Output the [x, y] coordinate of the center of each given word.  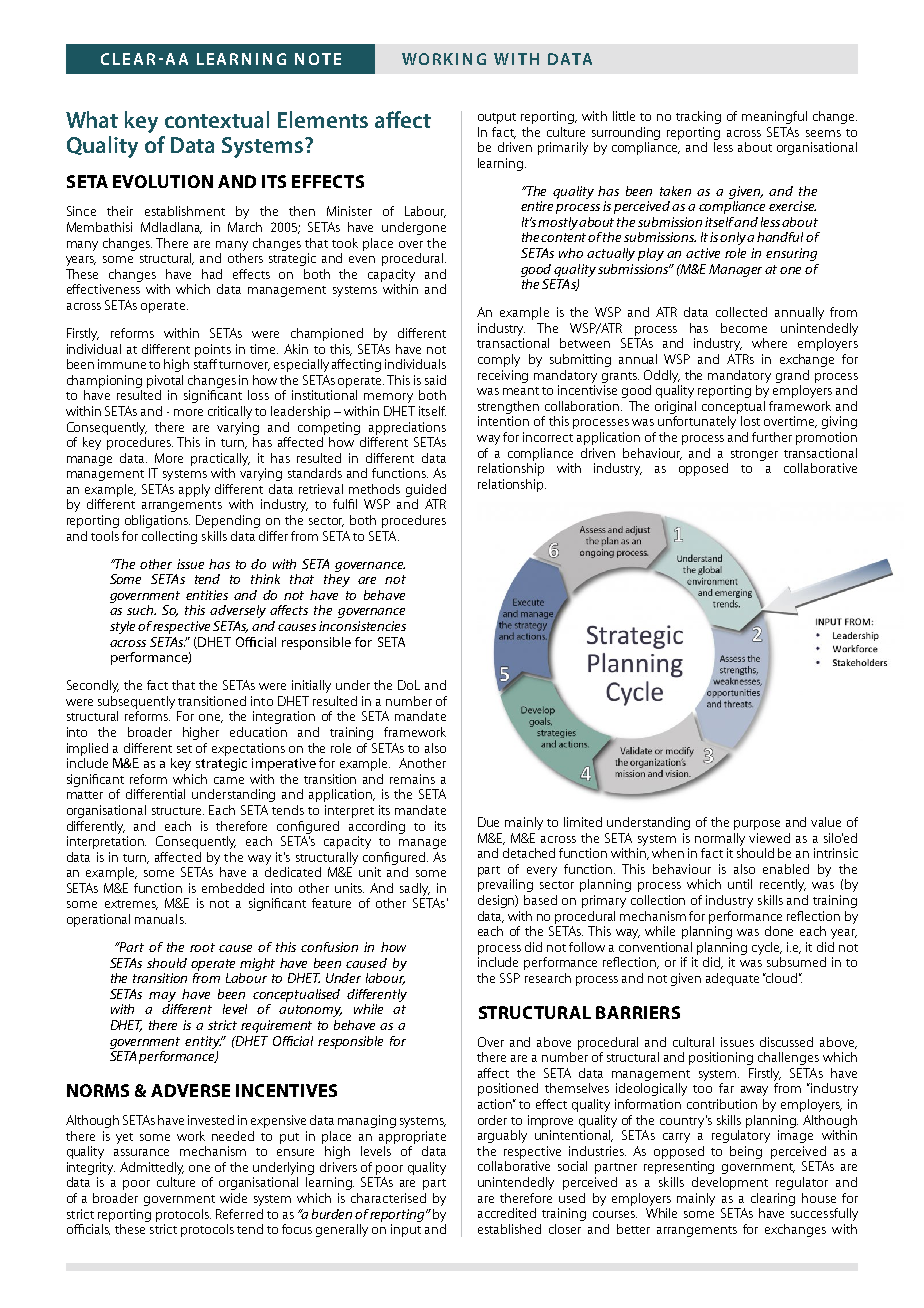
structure [178, 811]
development [730, 1183]
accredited [507, 1213]
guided [426, 490]
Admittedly [152, 1168]
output [497, 118]
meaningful [774, 117]
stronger [754, 455]
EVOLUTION [163, 181]
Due [488, 822]
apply [194, 490]
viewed [769, 838]
